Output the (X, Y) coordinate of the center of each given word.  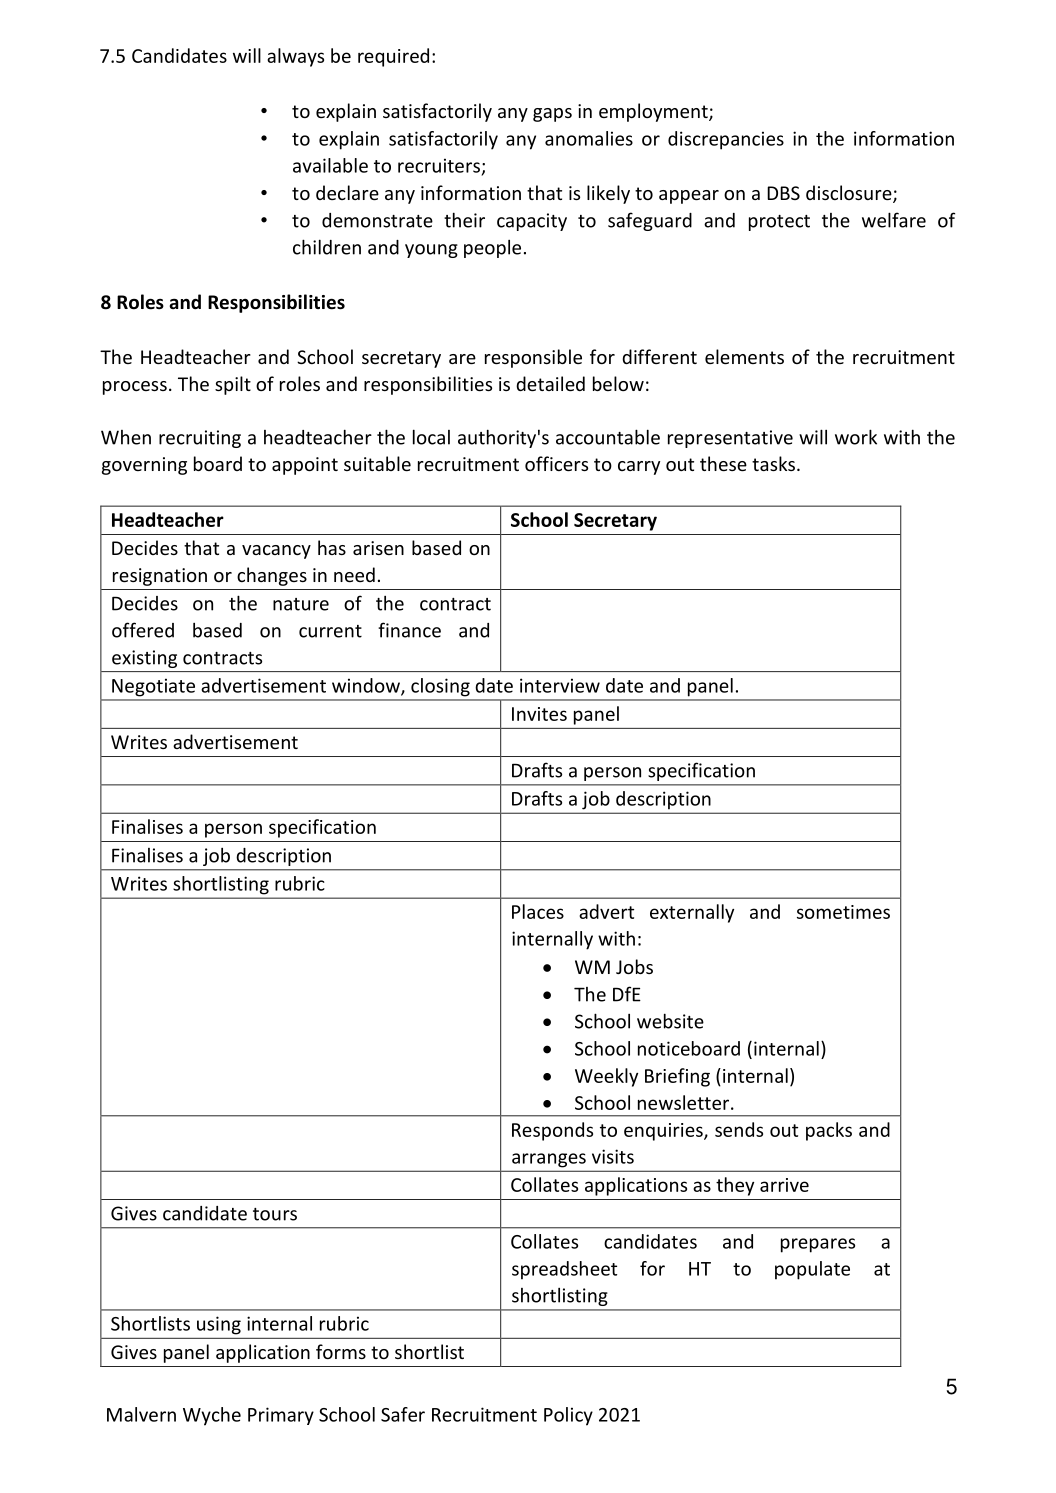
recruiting (200, 439)
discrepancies (726, 140)
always (295, 57)
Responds (552, 1131)
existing (144, 659)
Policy (568, 1416)
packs (829, 1131)
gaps (552, 115)
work (856, 437)
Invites (539, 714)
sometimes (843, 912)
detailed (550, 383)
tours (275, 1214)
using (219, 1326)
